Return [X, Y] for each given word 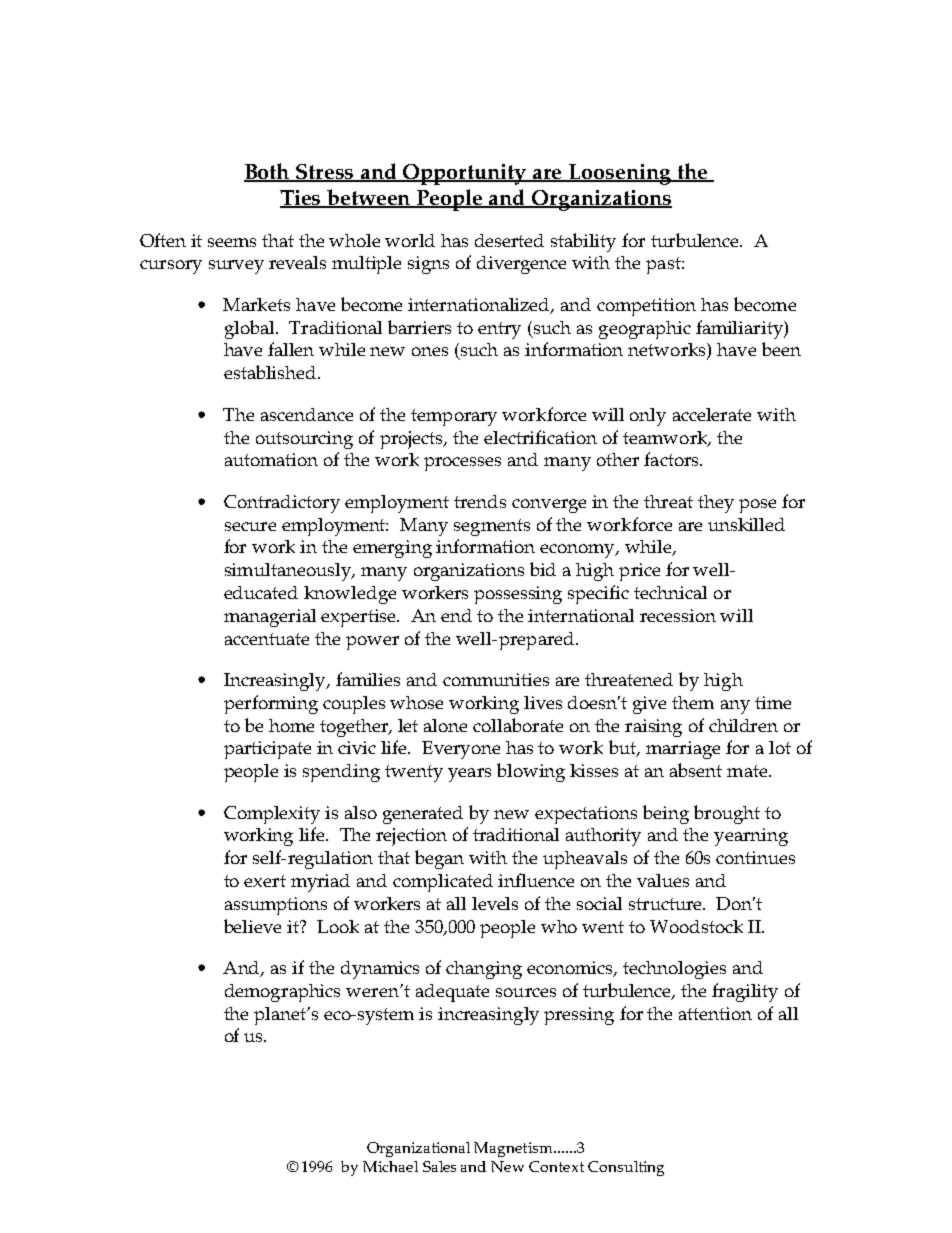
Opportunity [466, 174]
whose [416, 702]
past [664, 265]
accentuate [267, 639]
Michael [390, 1166]
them [693, 702]
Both [268, 172]
